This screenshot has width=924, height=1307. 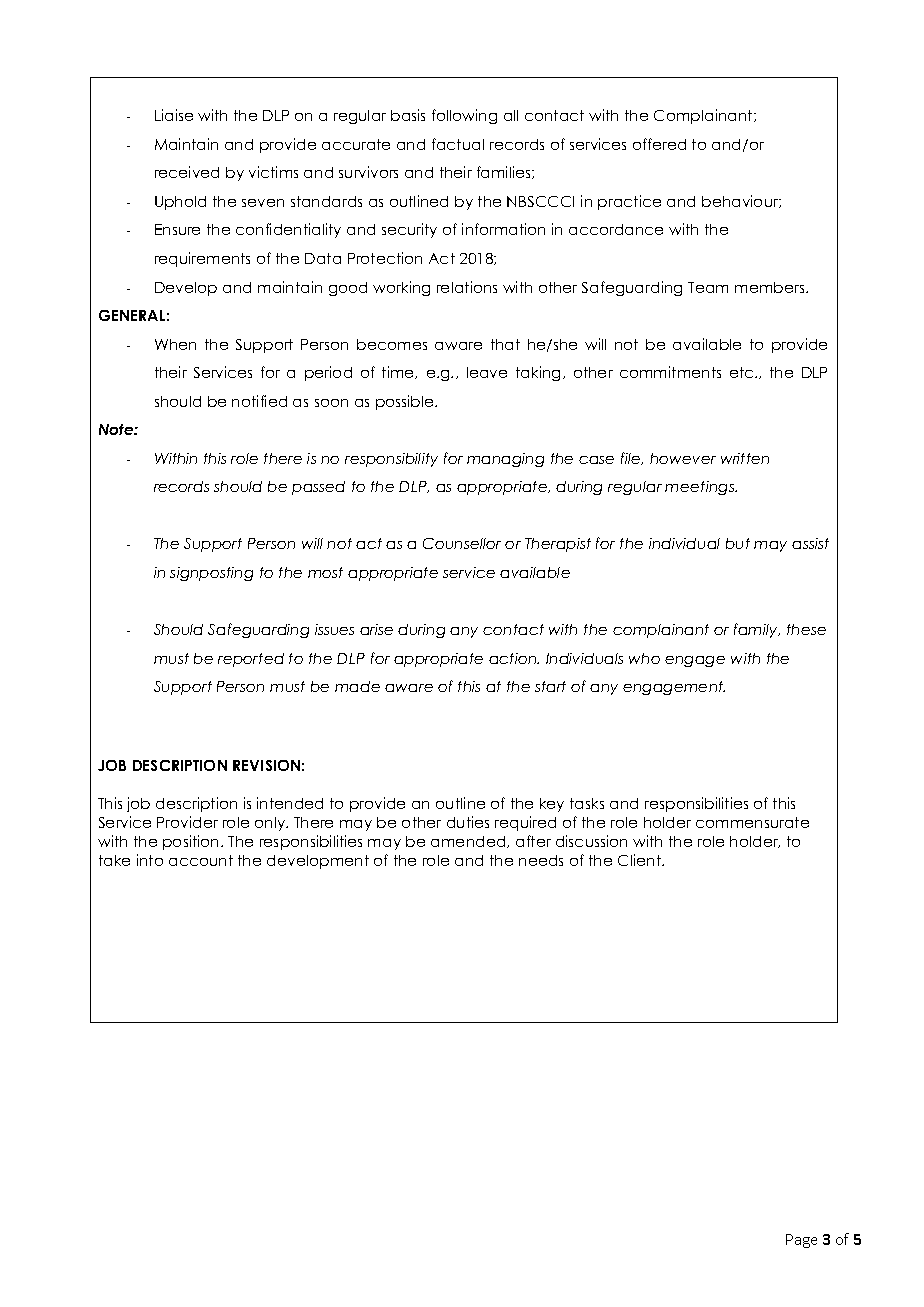 I want to click on factual, so click(x=458, y=144).
